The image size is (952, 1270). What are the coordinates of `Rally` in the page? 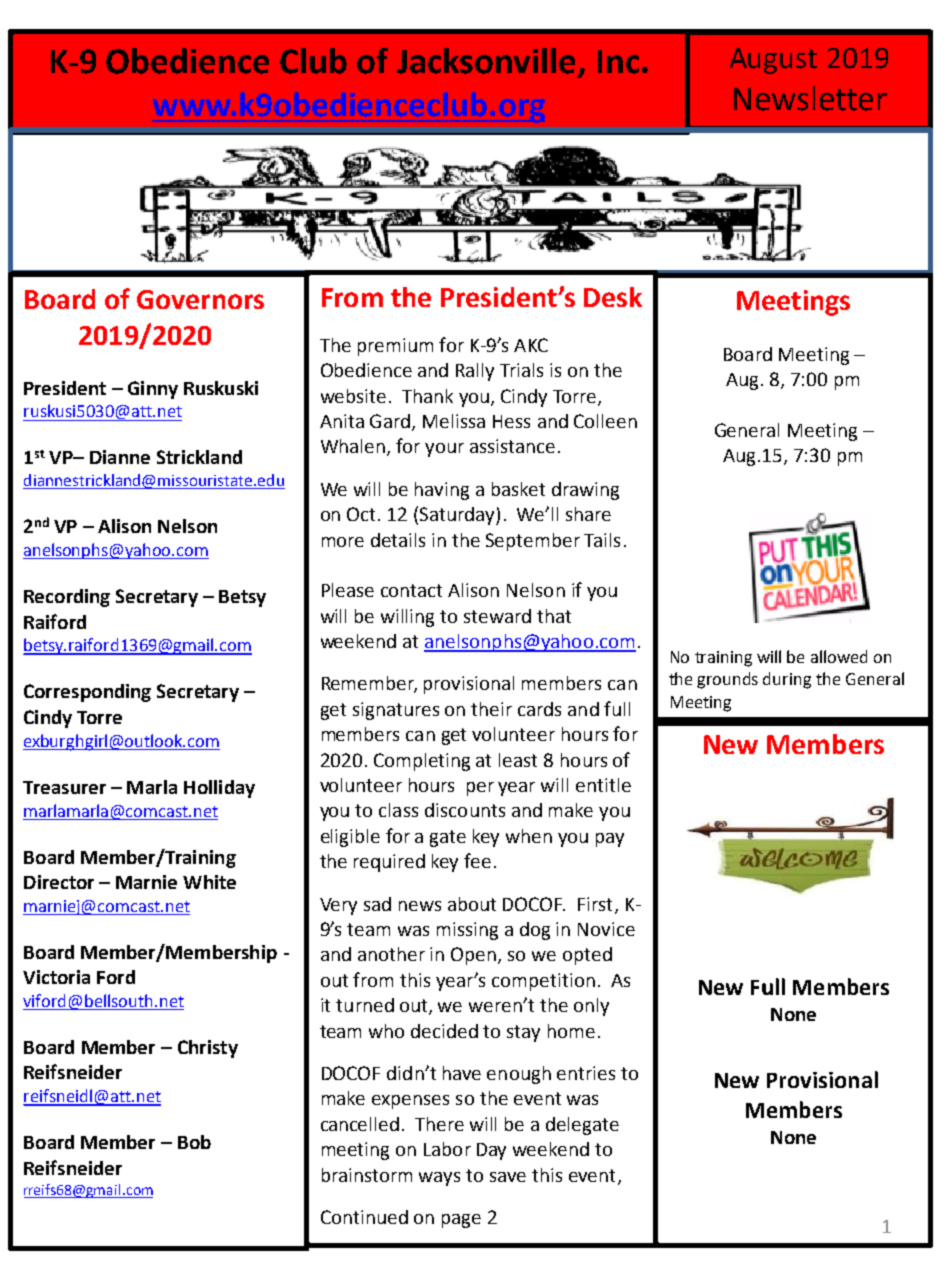 It's located at (475, 372).
